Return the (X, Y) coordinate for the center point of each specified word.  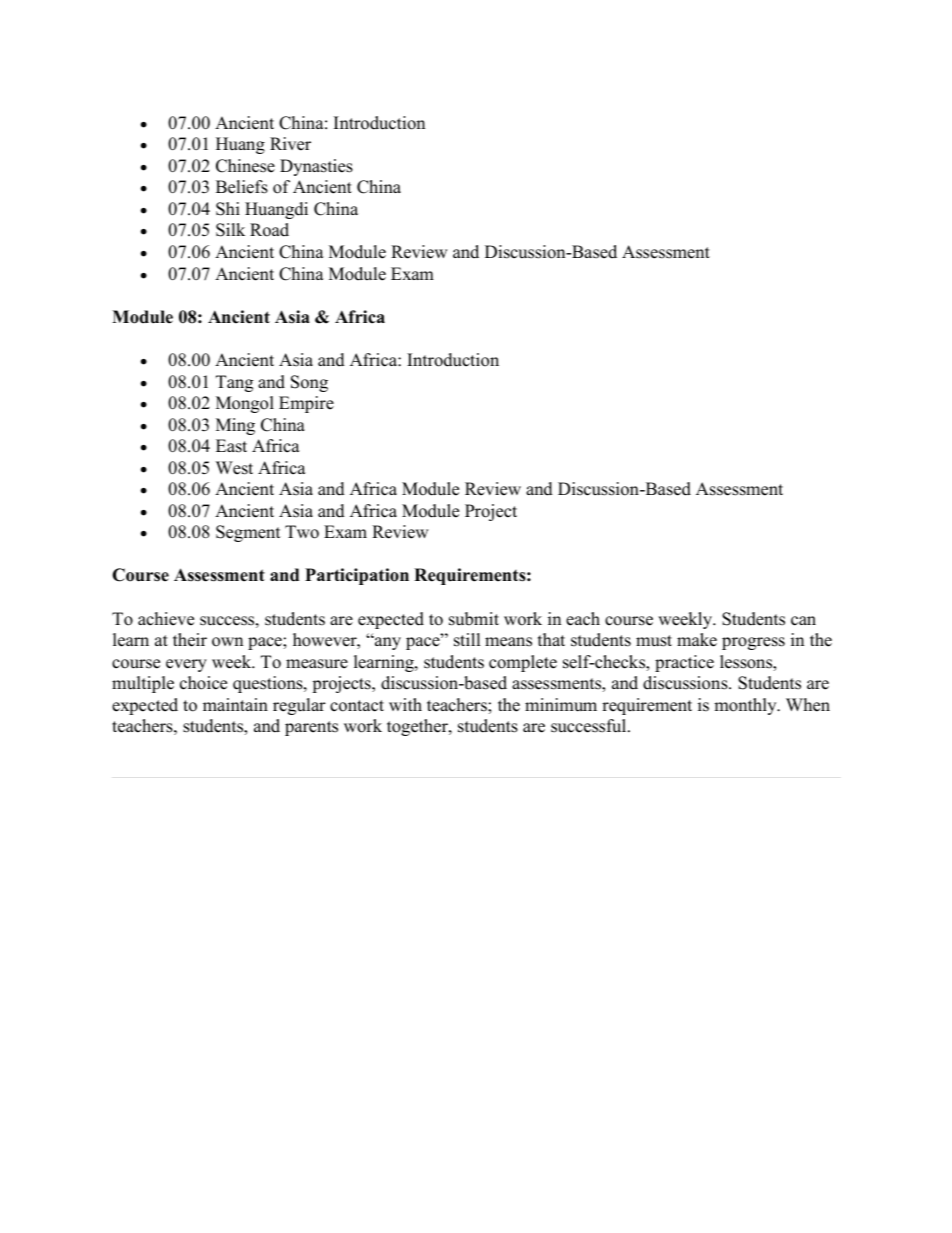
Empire (306, 404)
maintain (235, 704)
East (231, 446)
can (803, 621)
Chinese (245, 166)
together (418, 727)
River (290, 144)
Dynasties (316, 167)
